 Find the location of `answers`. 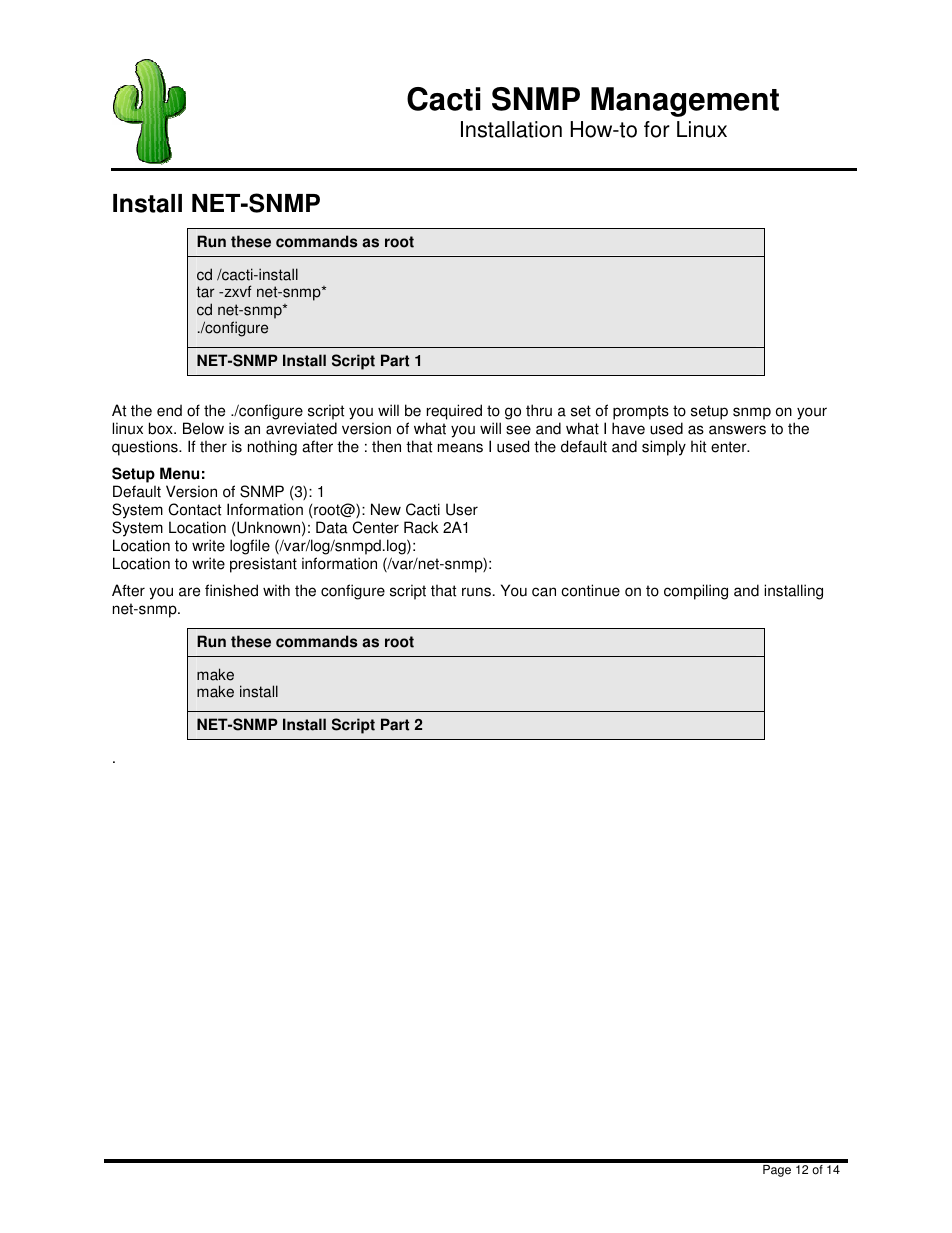

answers is located at coordinates (737, 430).
